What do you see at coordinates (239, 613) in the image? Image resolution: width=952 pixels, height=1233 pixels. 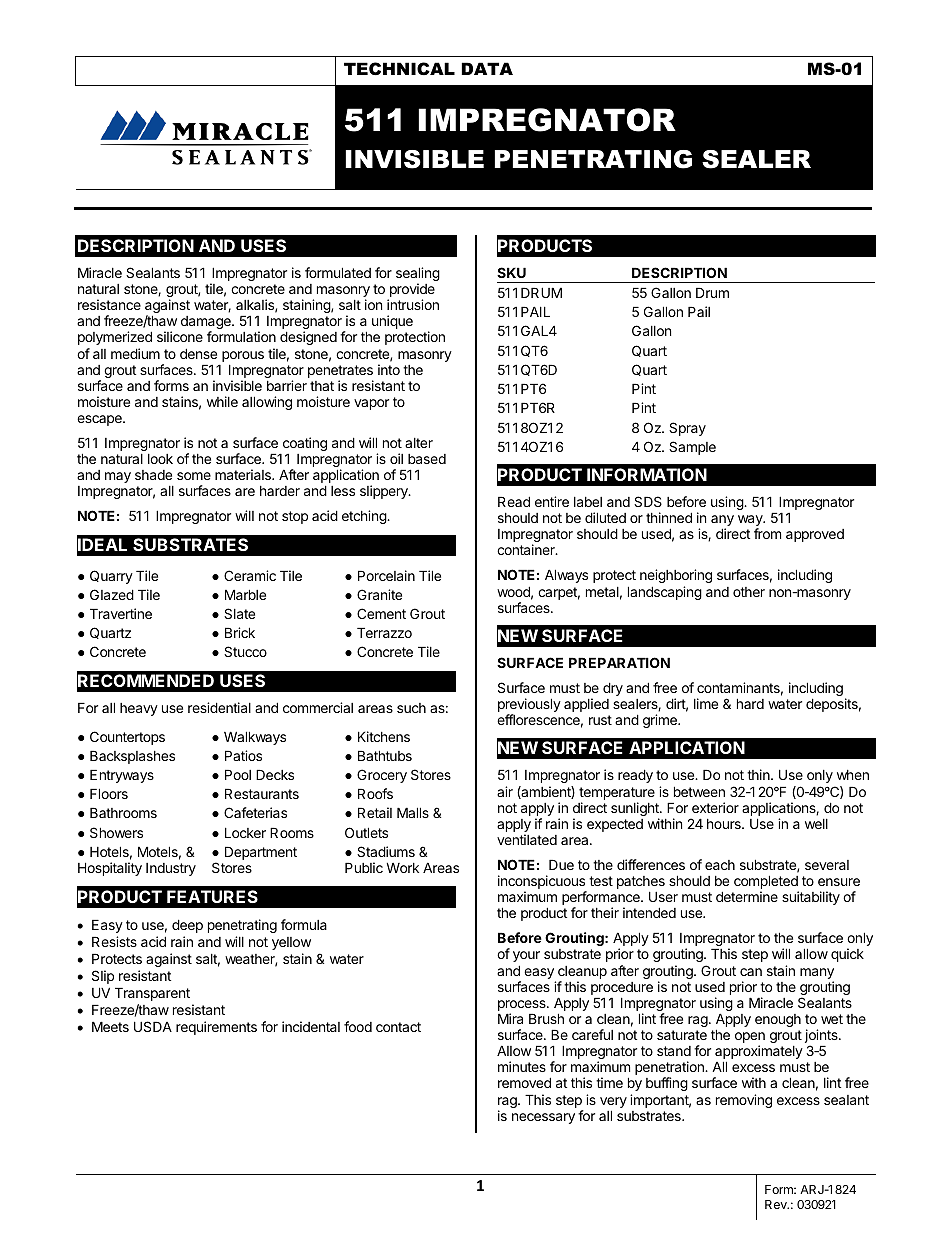 I see `Slate` at bounding box center [239, 613].
